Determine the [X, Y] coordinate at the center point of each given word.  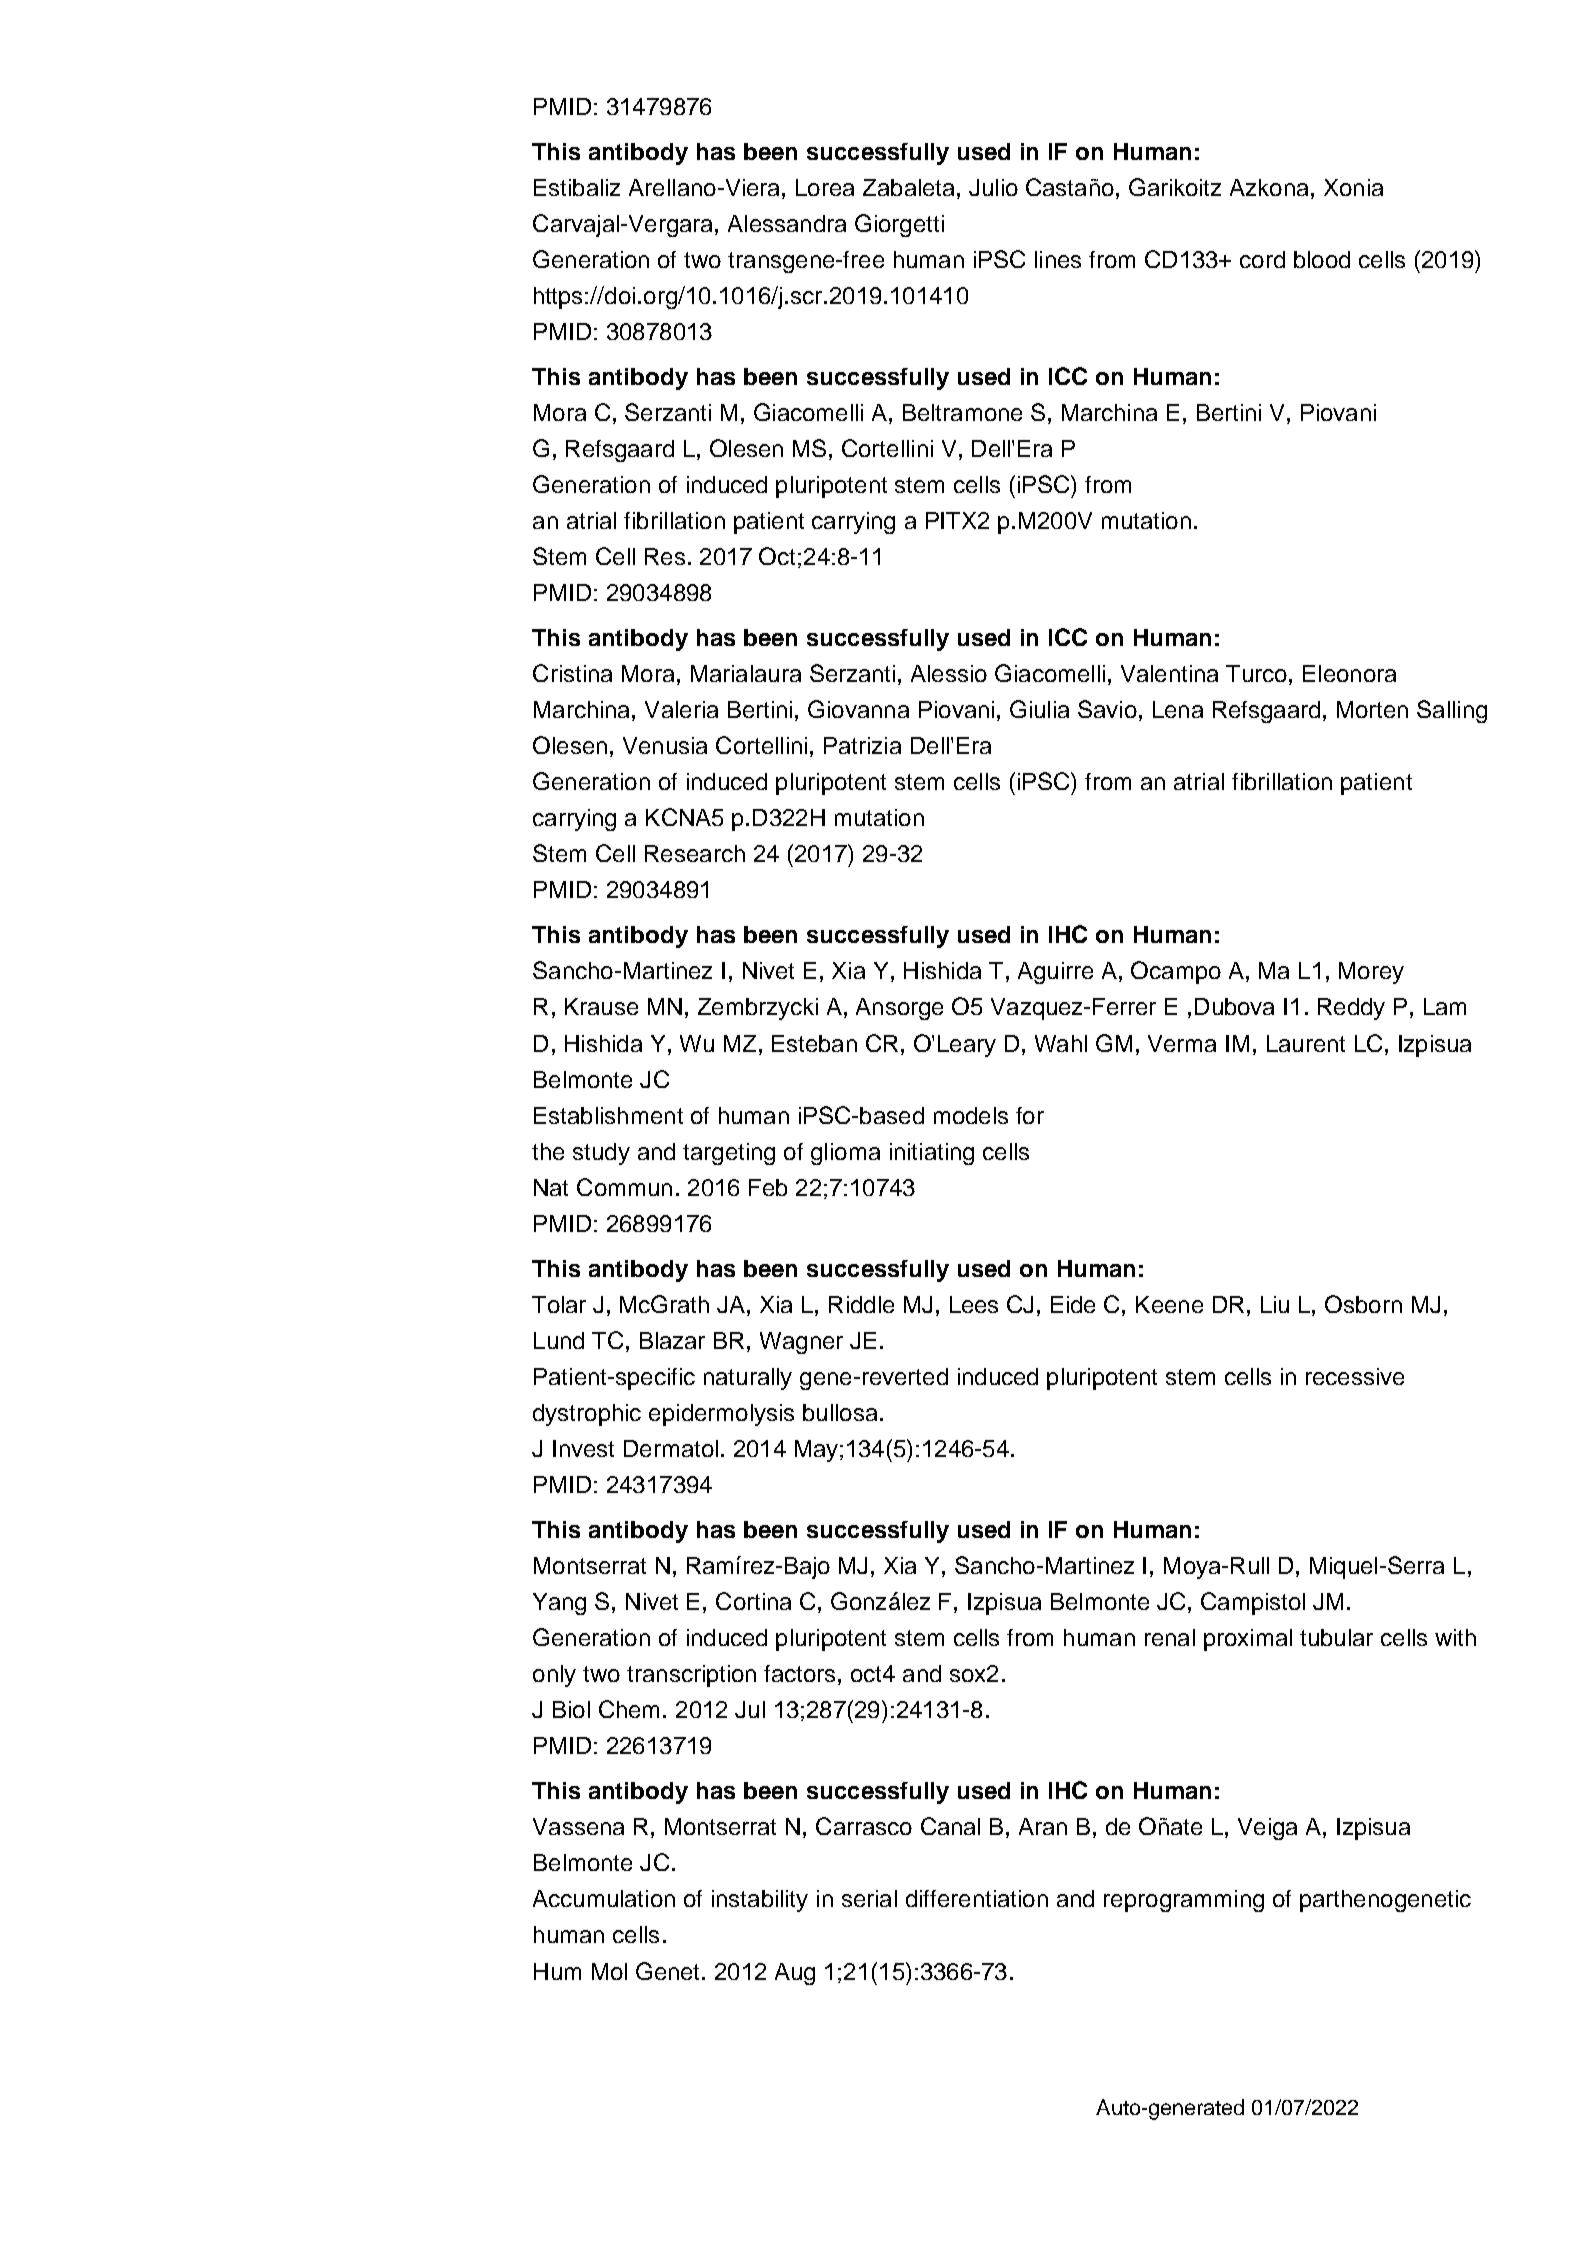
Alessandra [787, 223]
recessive [1355, 1376]
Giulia [1039, 709]
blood [1322, 259]
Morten [1372, 709]
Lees [974, 1304]
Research [695, 853]
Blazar [672, 1340]
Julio [993, 187]
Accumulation [604, 1898]
